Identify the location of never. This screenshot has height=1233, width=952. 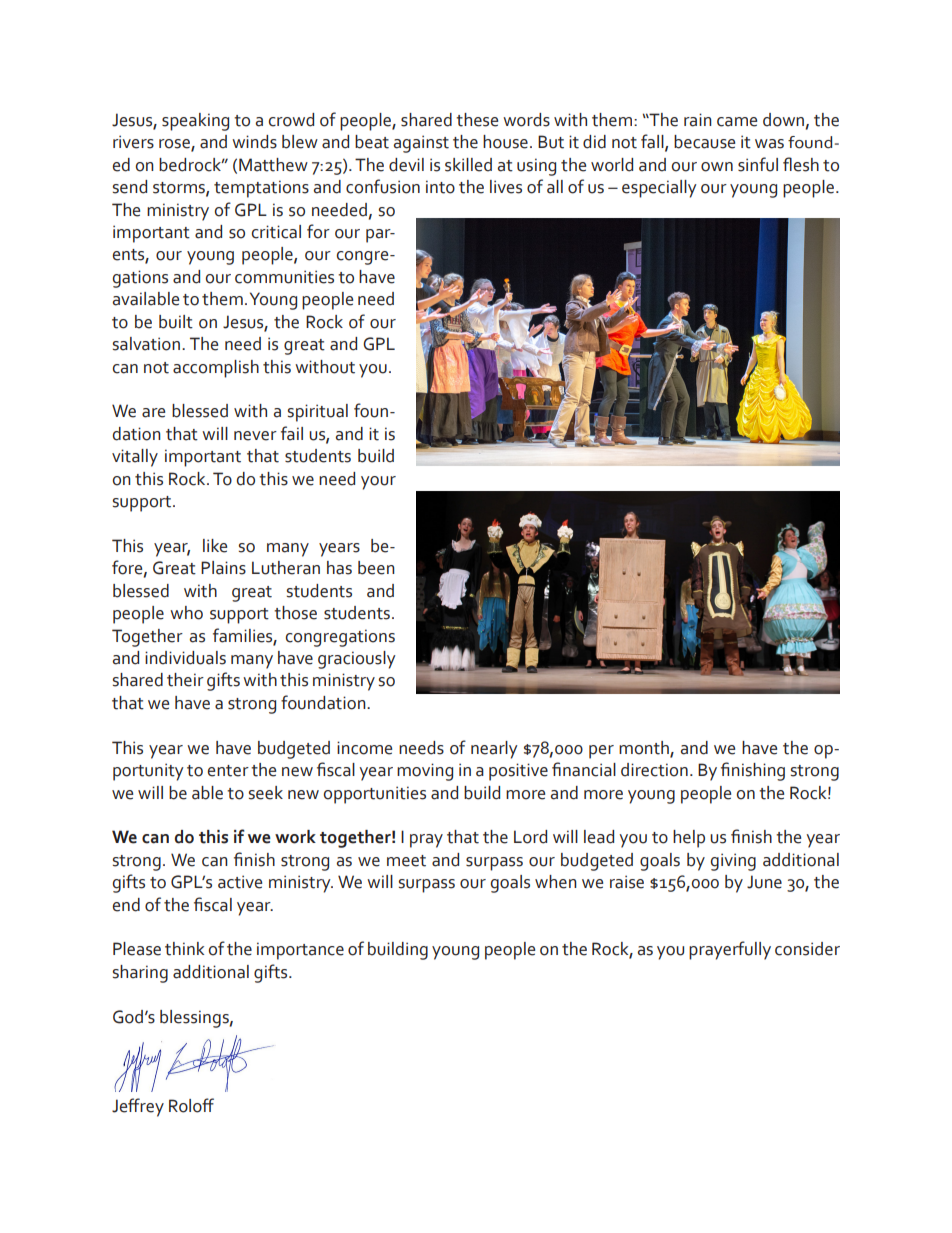
(255, 436).
